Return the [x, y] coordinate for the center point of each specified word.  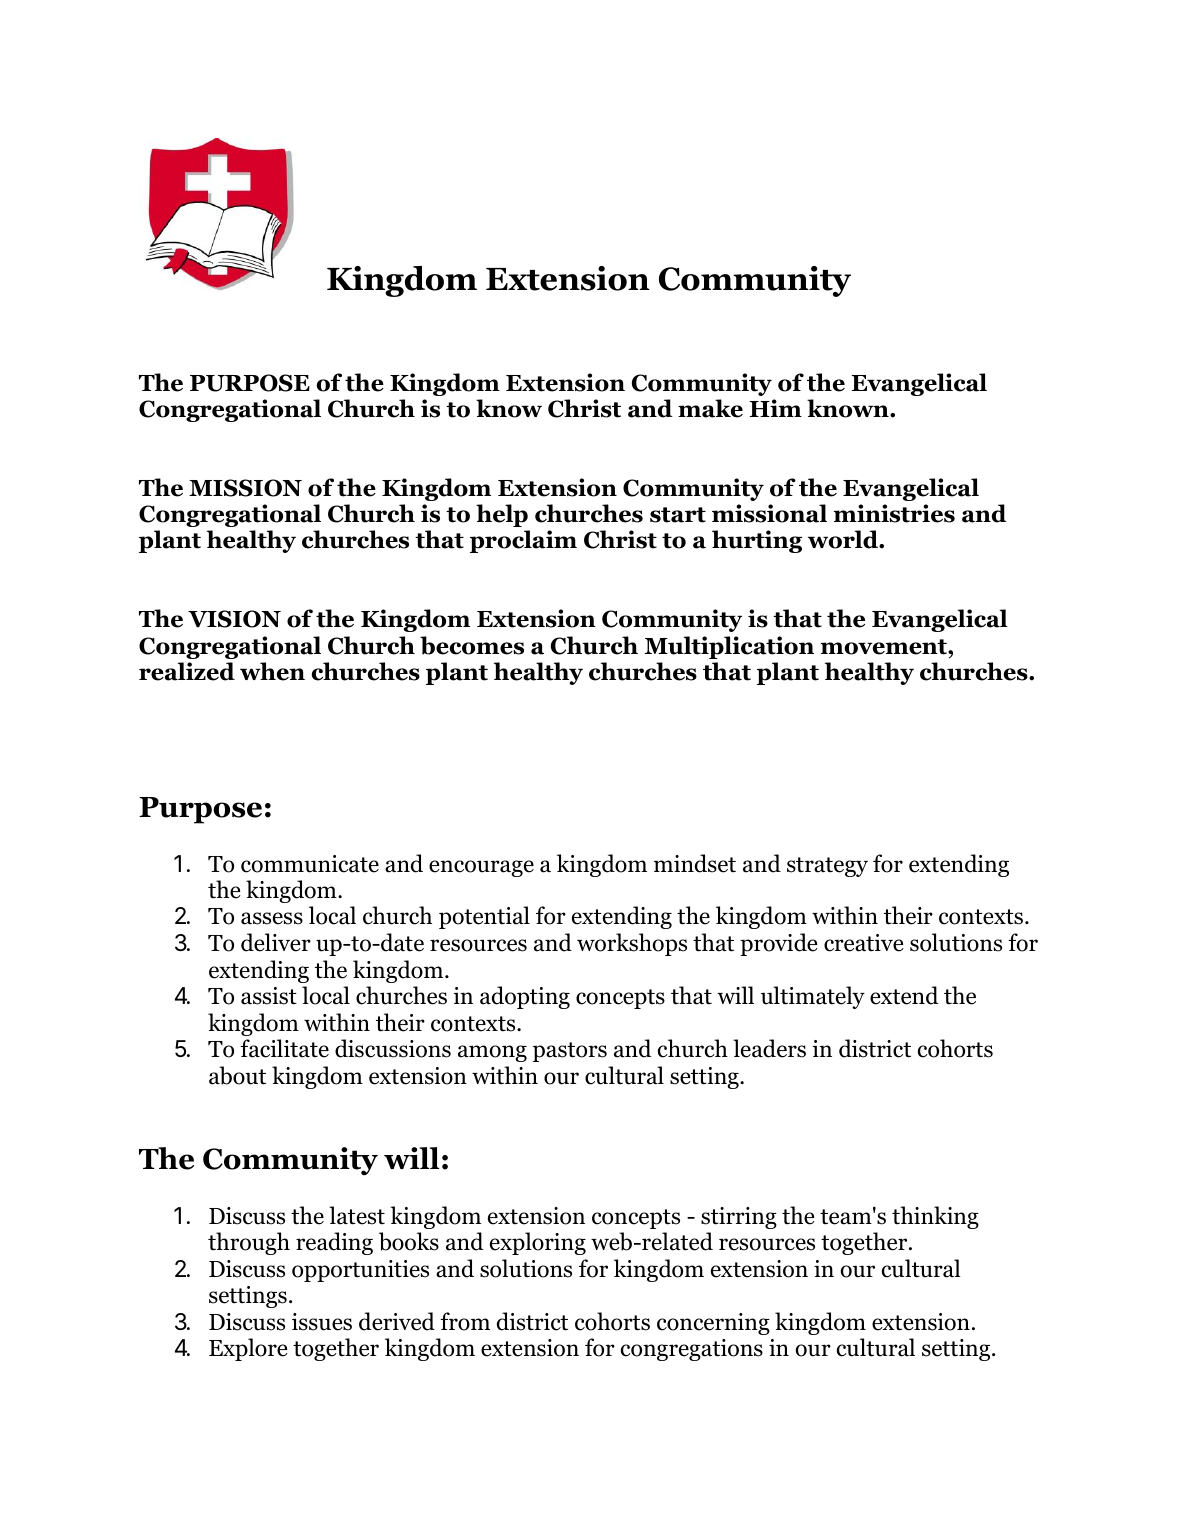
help [502, 515]
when [272, 671]
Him [775, 408]
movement [884, 647]
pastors [570, 1052]
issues [322, 1322]
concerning [713, 1324]
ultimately [813, 997]
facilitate [284, 1048]
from [465, 1321]
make [710, 408]
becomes [472, 645]
